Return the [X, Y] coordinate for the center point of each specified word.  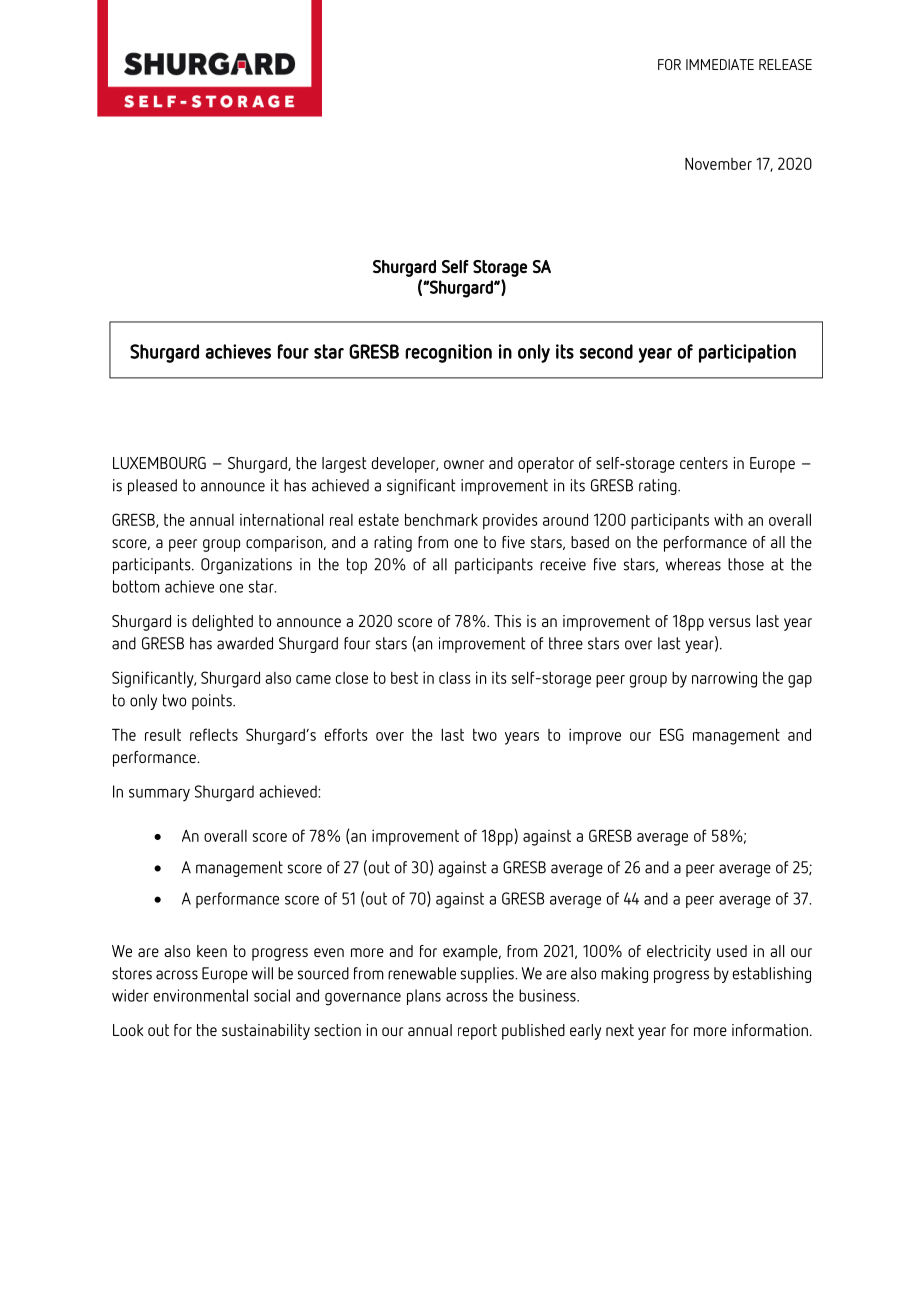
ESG [672, 734]
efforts [346, 734]
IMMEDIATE [720, 64]
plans [424, 997]
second [606, 351]
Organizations [246, 566]
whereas [693, 564]
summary [159, 795]
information [770, 1030]
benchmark [441, 519]
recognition [448, 353]
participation [747, 353]
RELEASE [785, 64]
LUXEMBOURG [159, 463]
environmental [201, 995]
